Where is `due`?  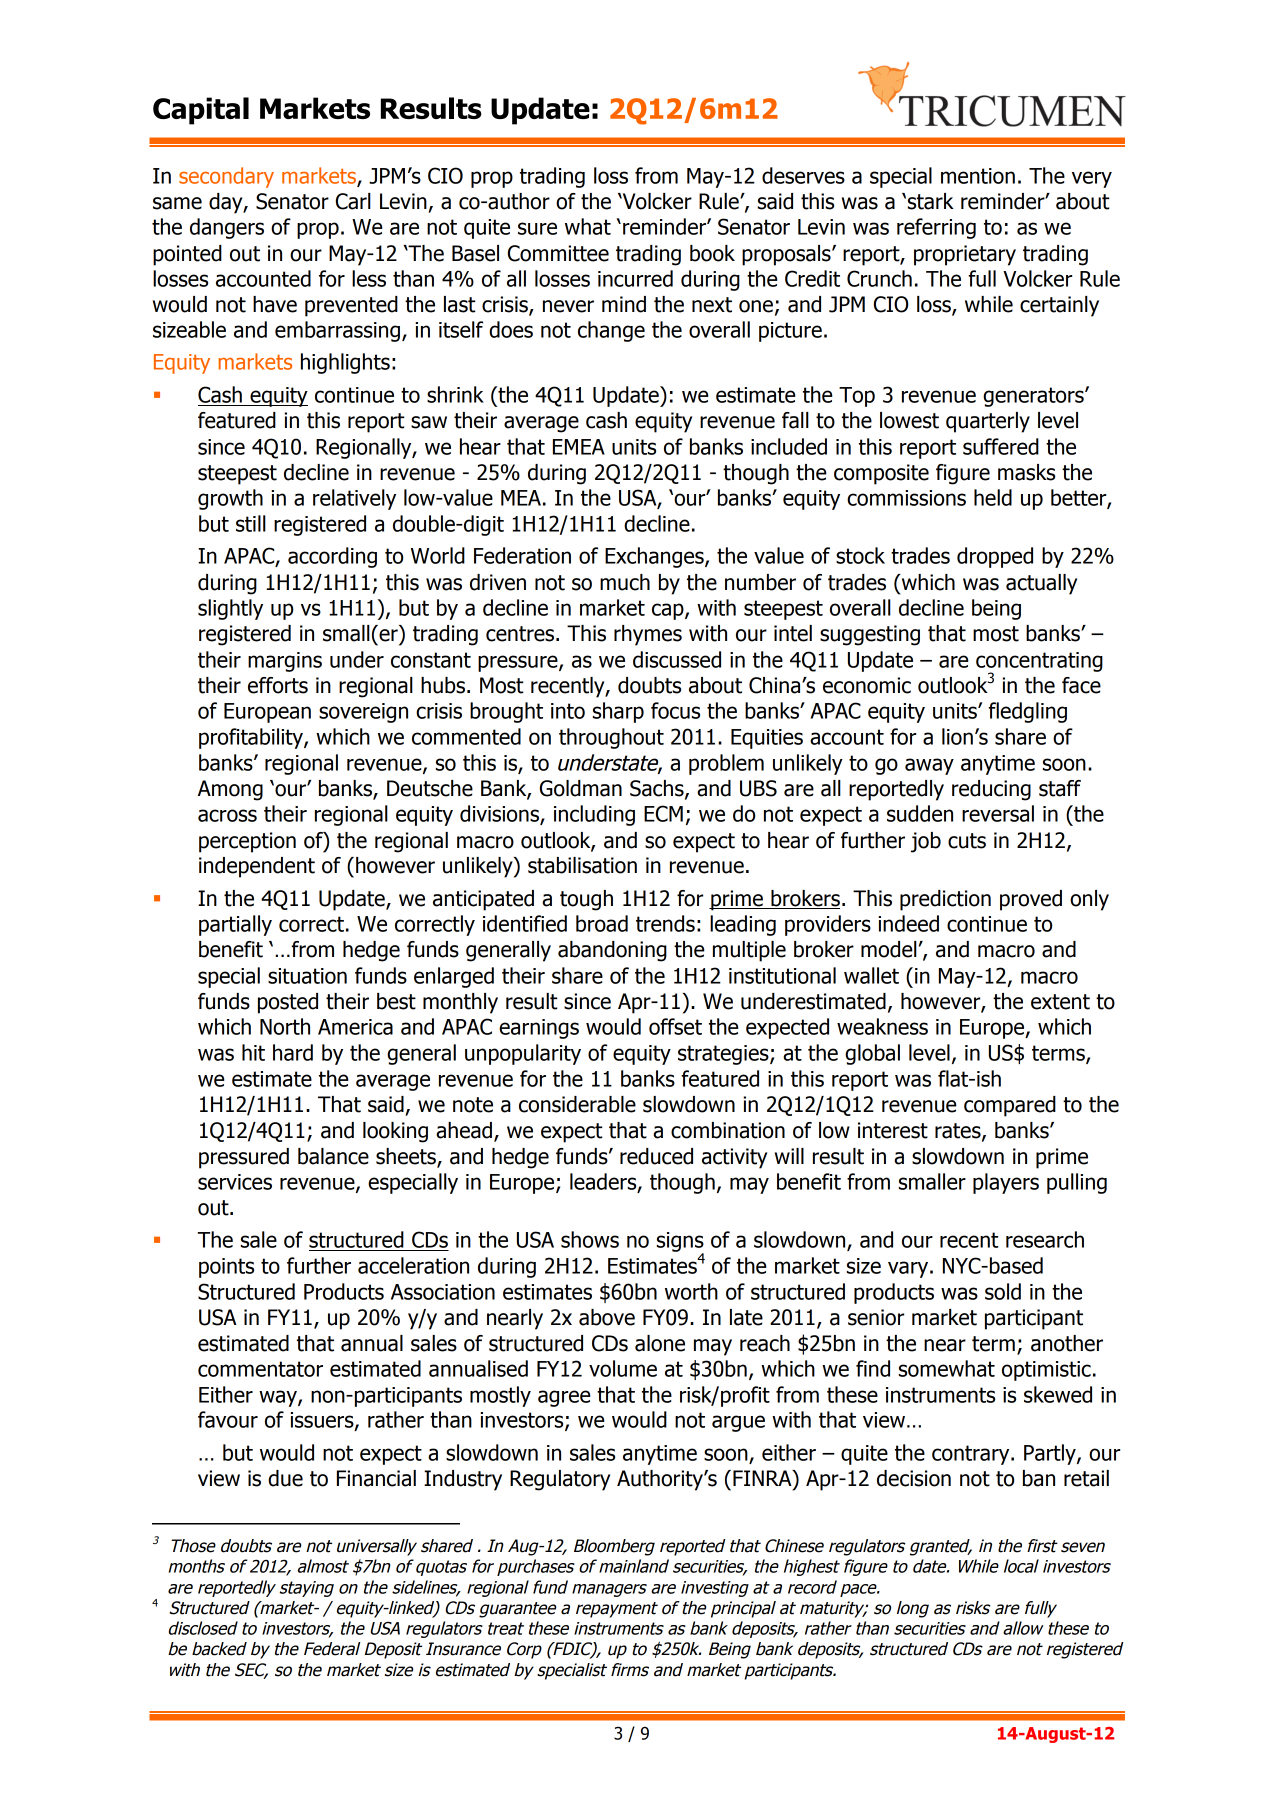 due is located at coordinates (285, 1478).
